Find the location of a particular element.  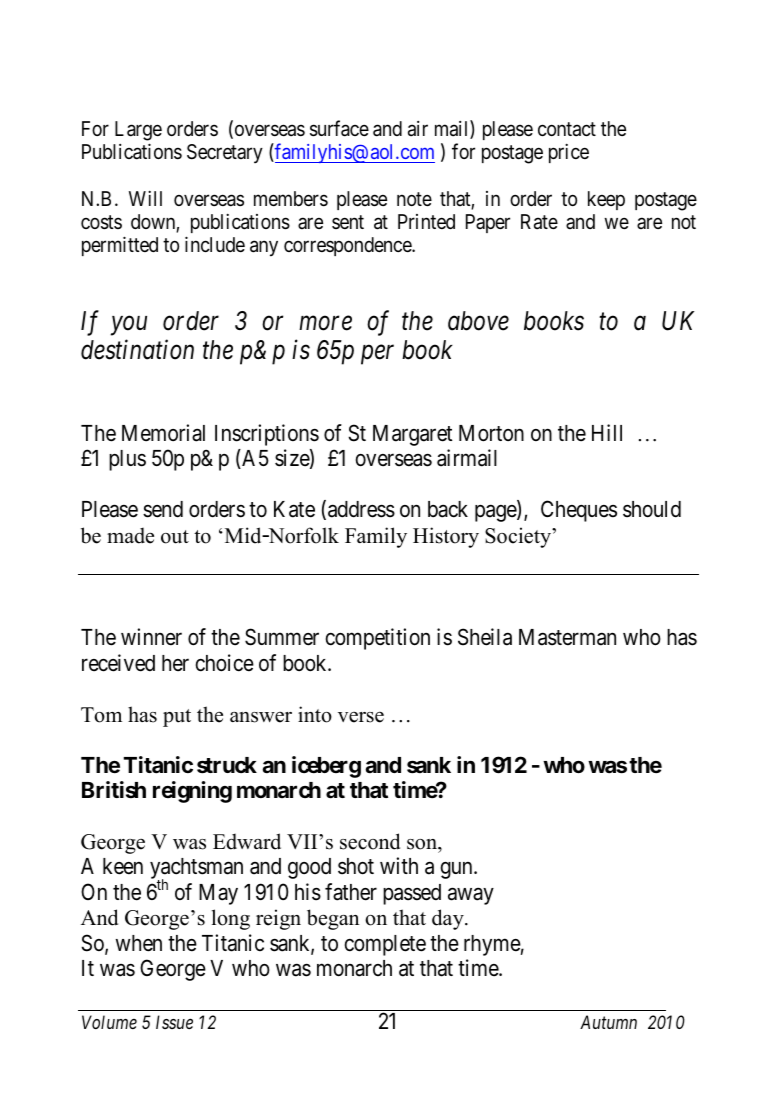

destination is located at coordinates (137, 350).
